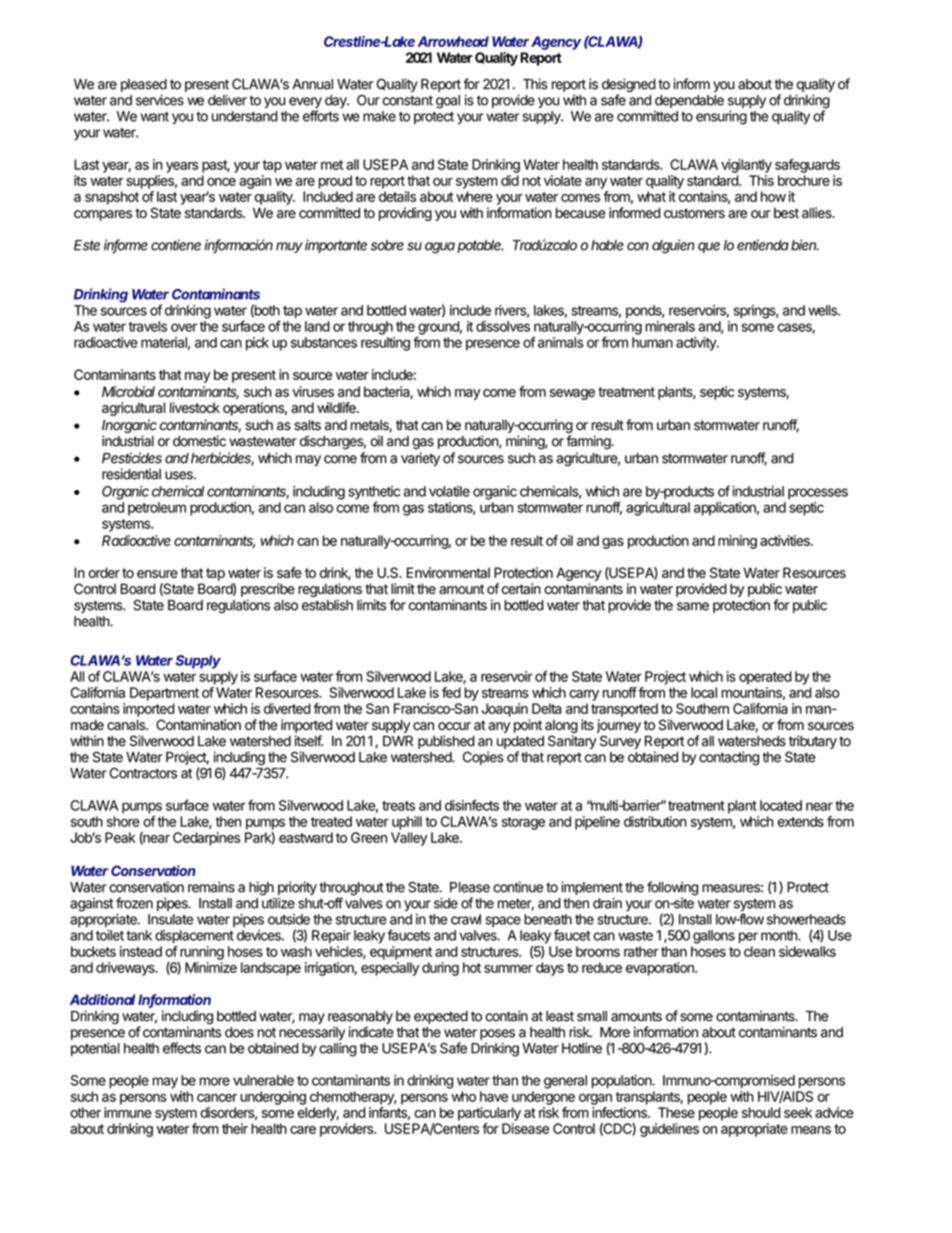 This screenshot has width=952, height=1233. I want to click on cancer, so click(217, 1098).
